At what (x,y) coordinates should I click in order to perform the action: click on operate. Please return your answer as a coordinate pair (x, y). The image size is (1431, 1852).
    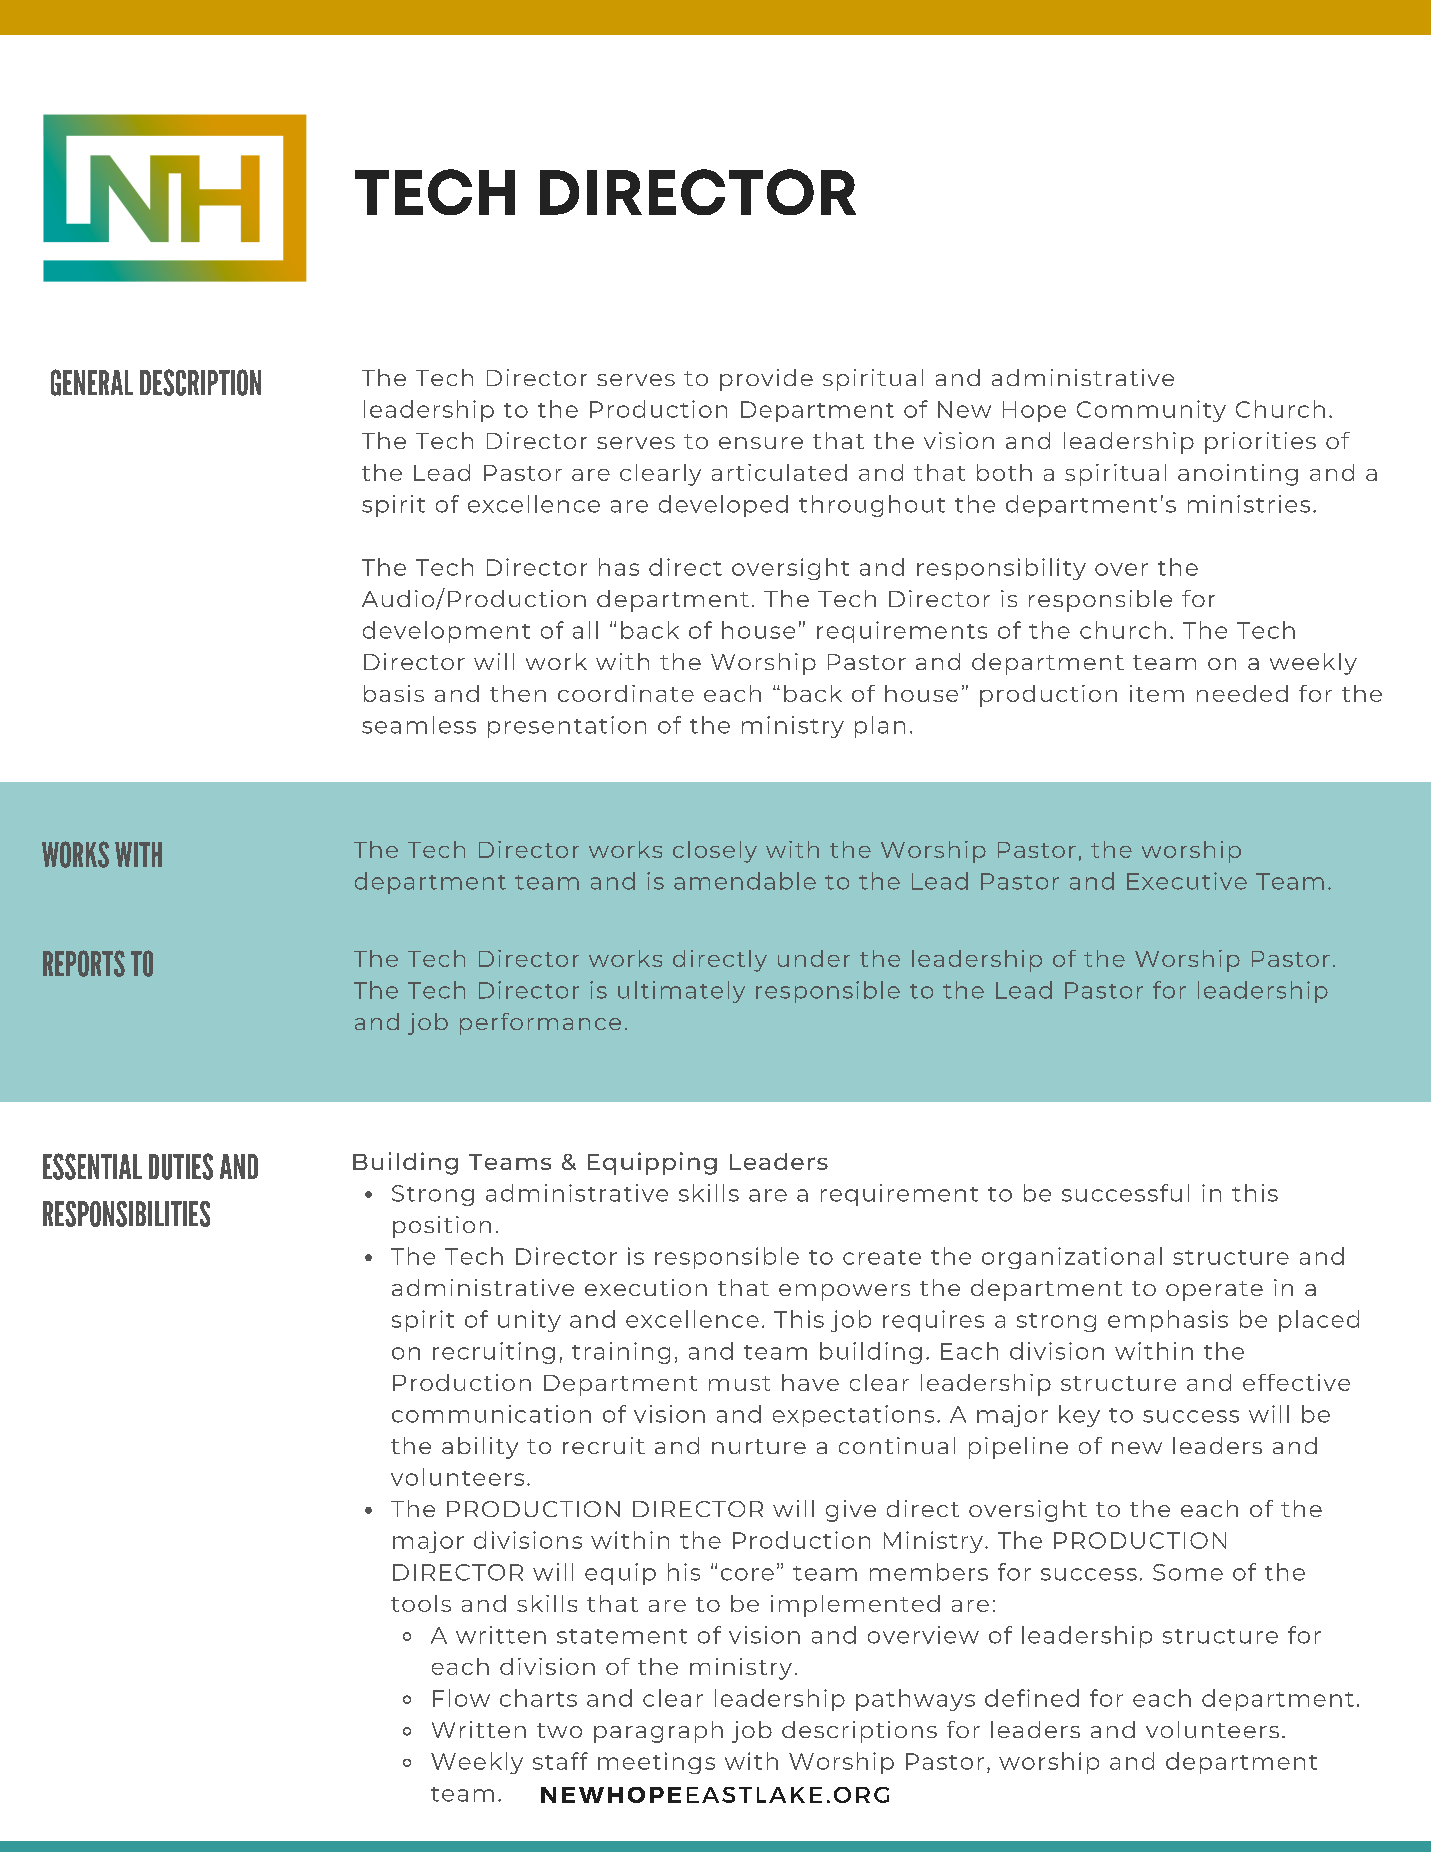
    Looking at the image, I should click on (1214, 1291).
